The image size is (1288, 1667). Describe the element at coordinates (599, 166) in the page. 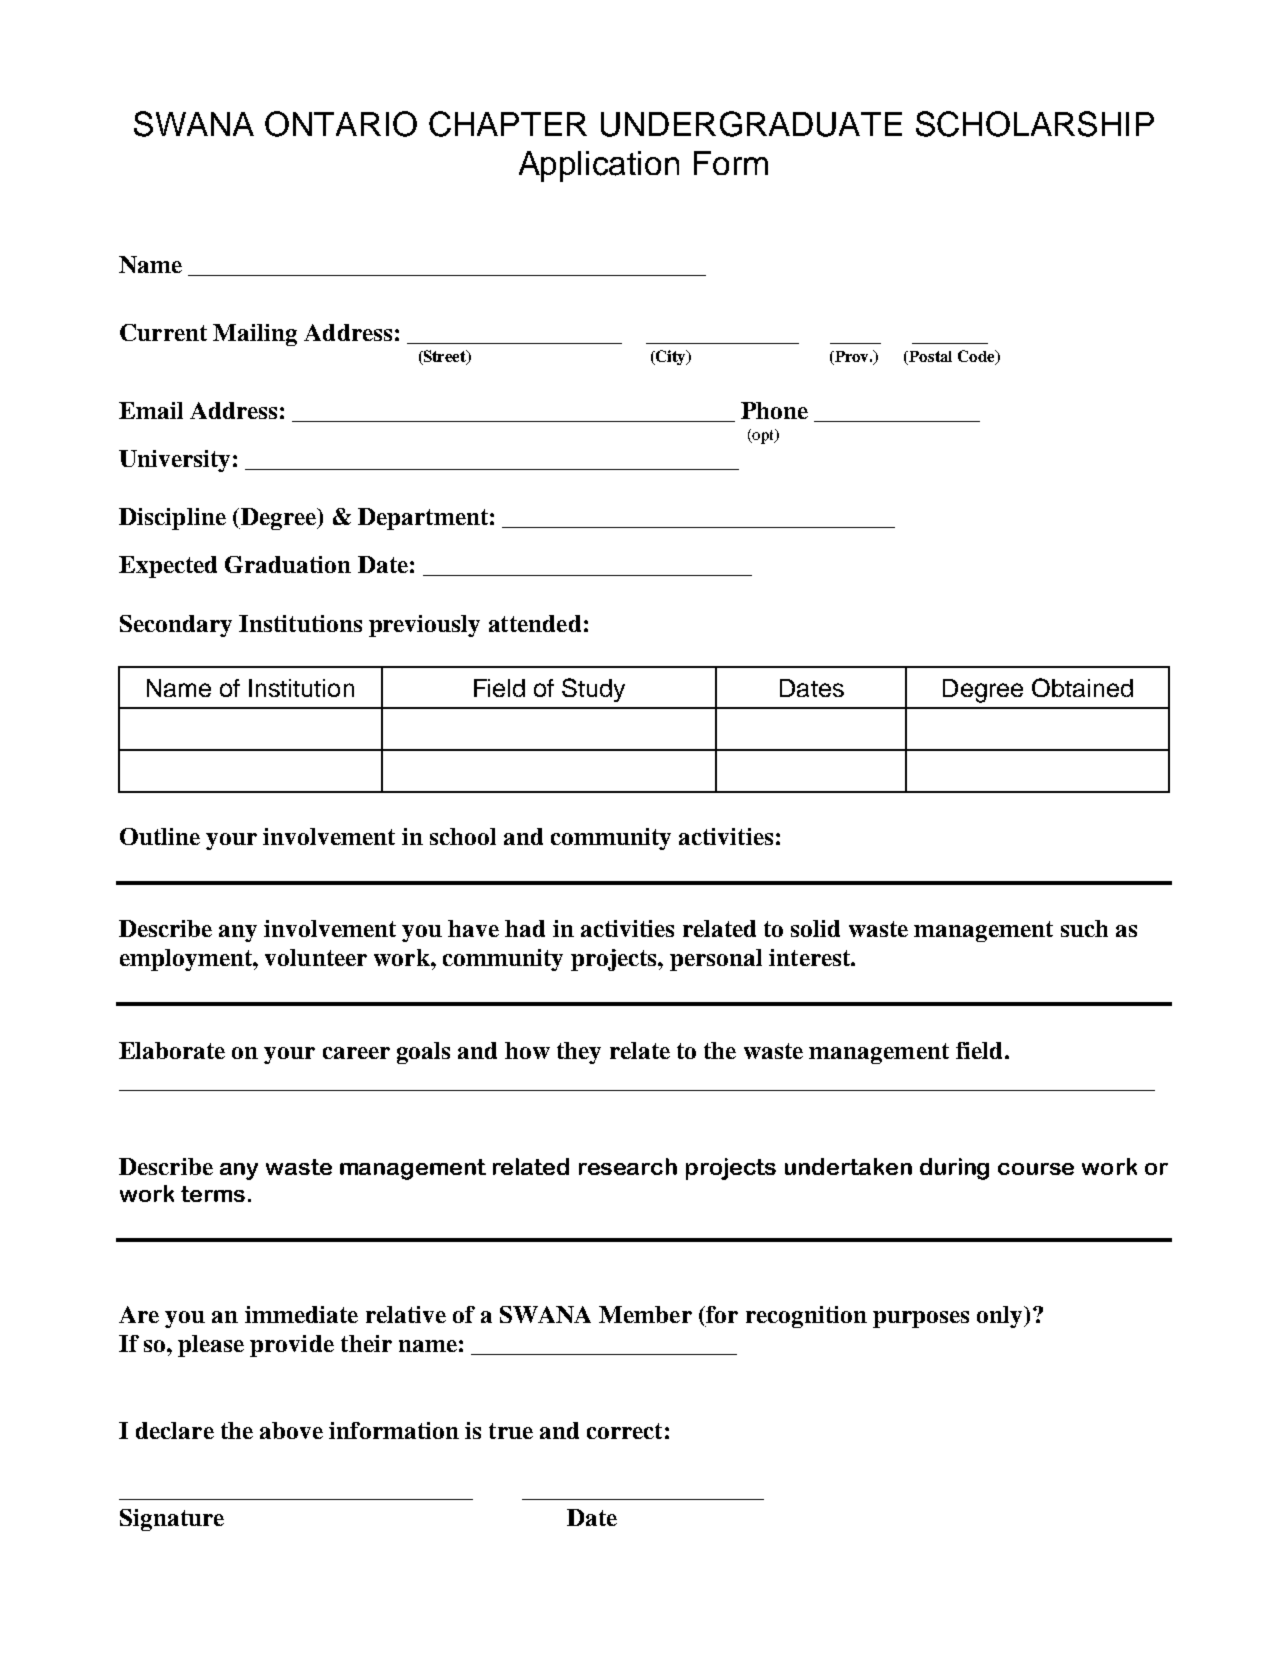

I see `Application` at that location.
